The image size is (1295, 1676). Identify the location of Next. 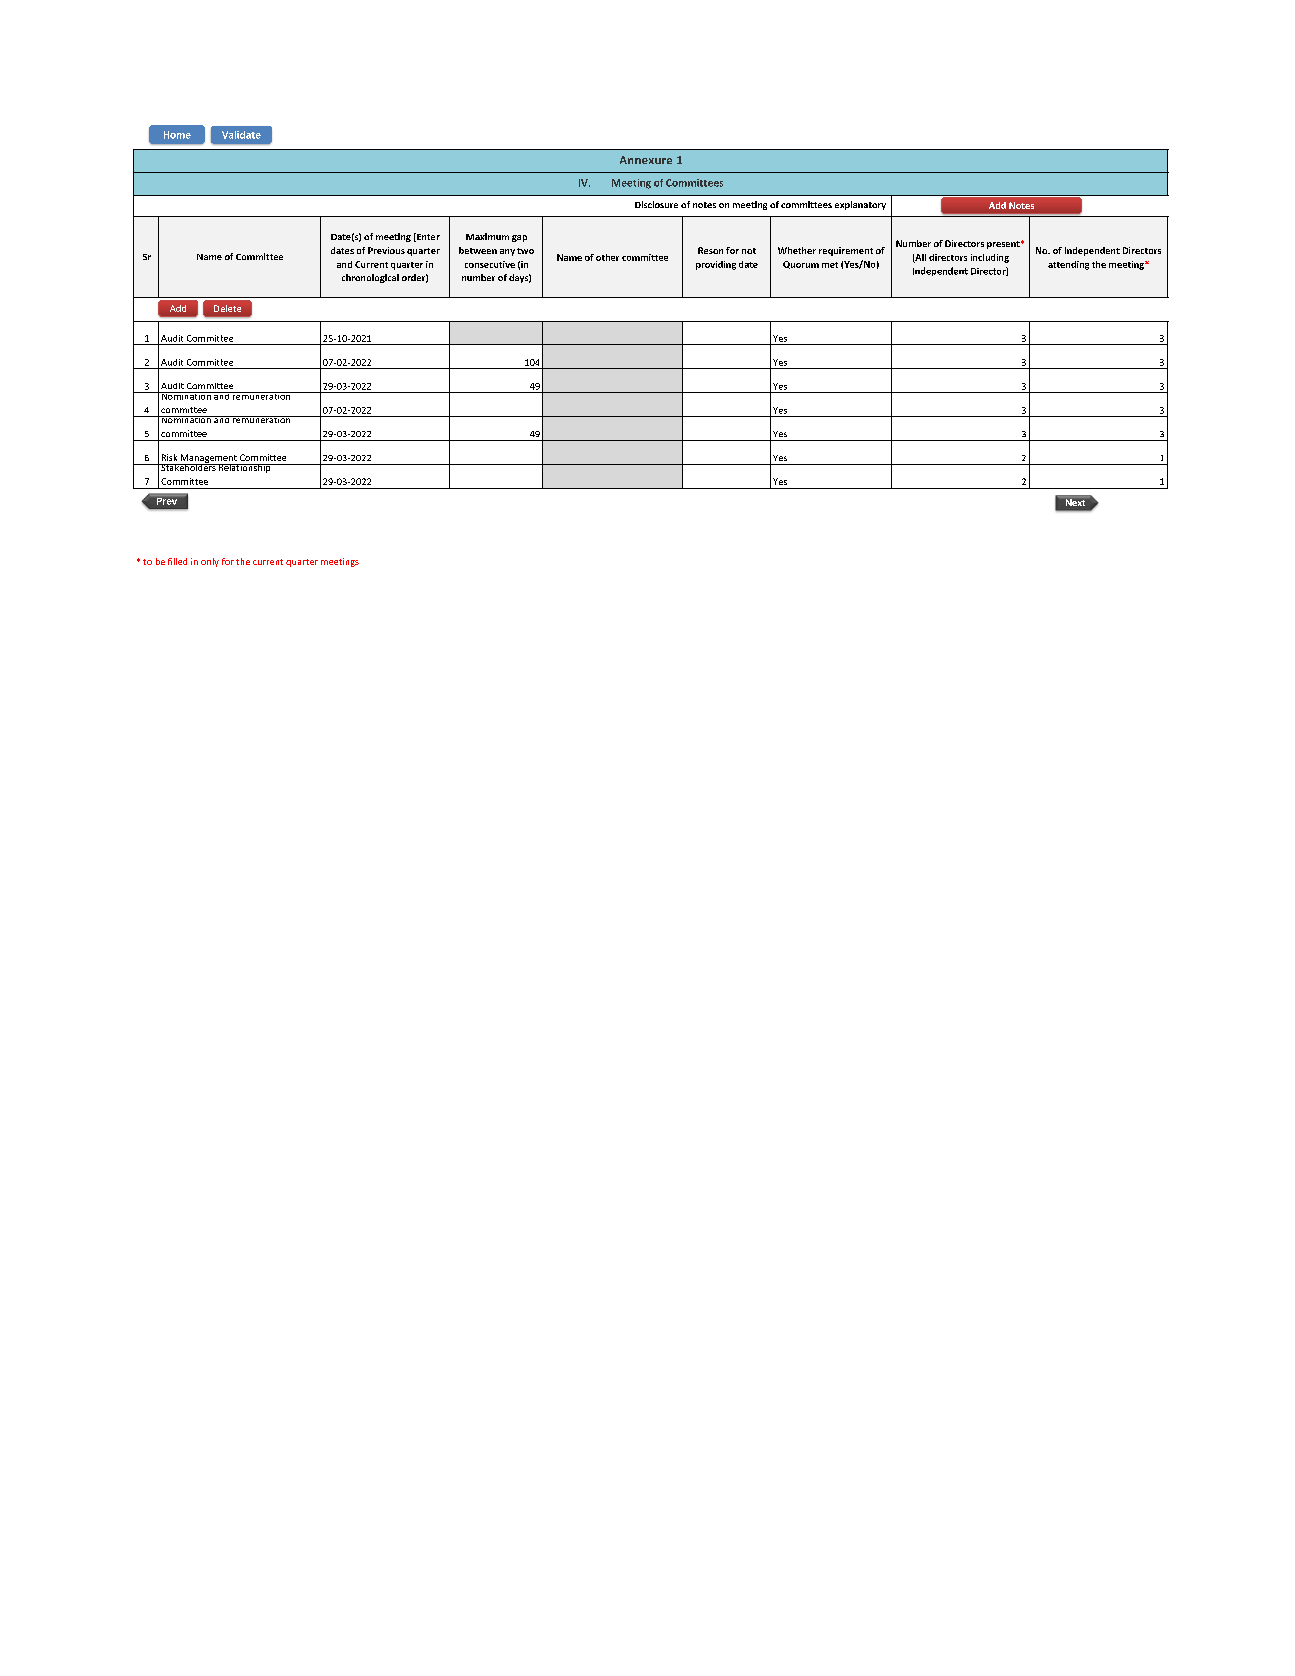
(1075, 502).
